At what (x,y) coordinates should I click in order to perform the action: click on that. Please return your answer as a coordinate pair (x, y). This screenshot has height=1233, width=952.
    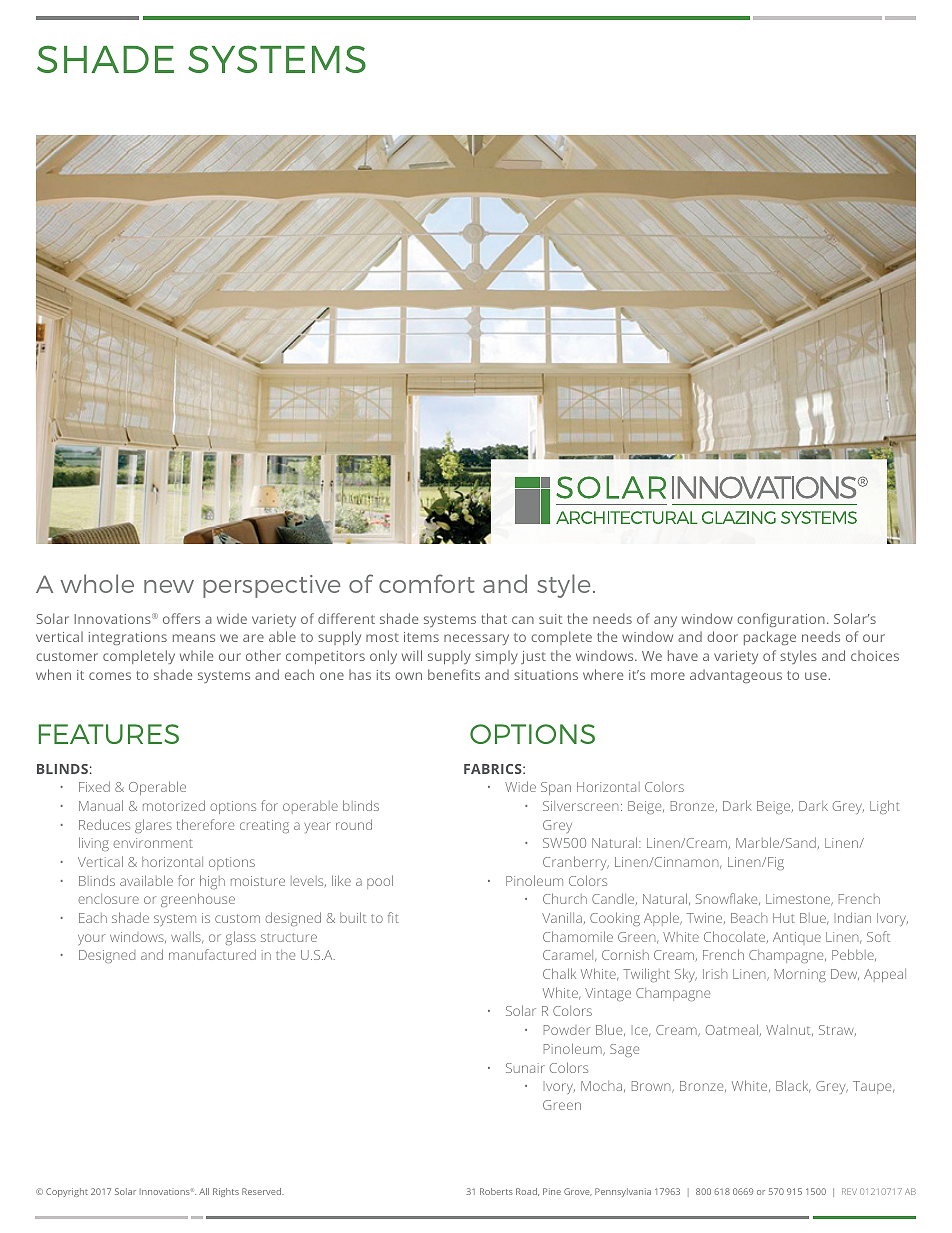
    Looking at the image, I should click on (494, 618).
